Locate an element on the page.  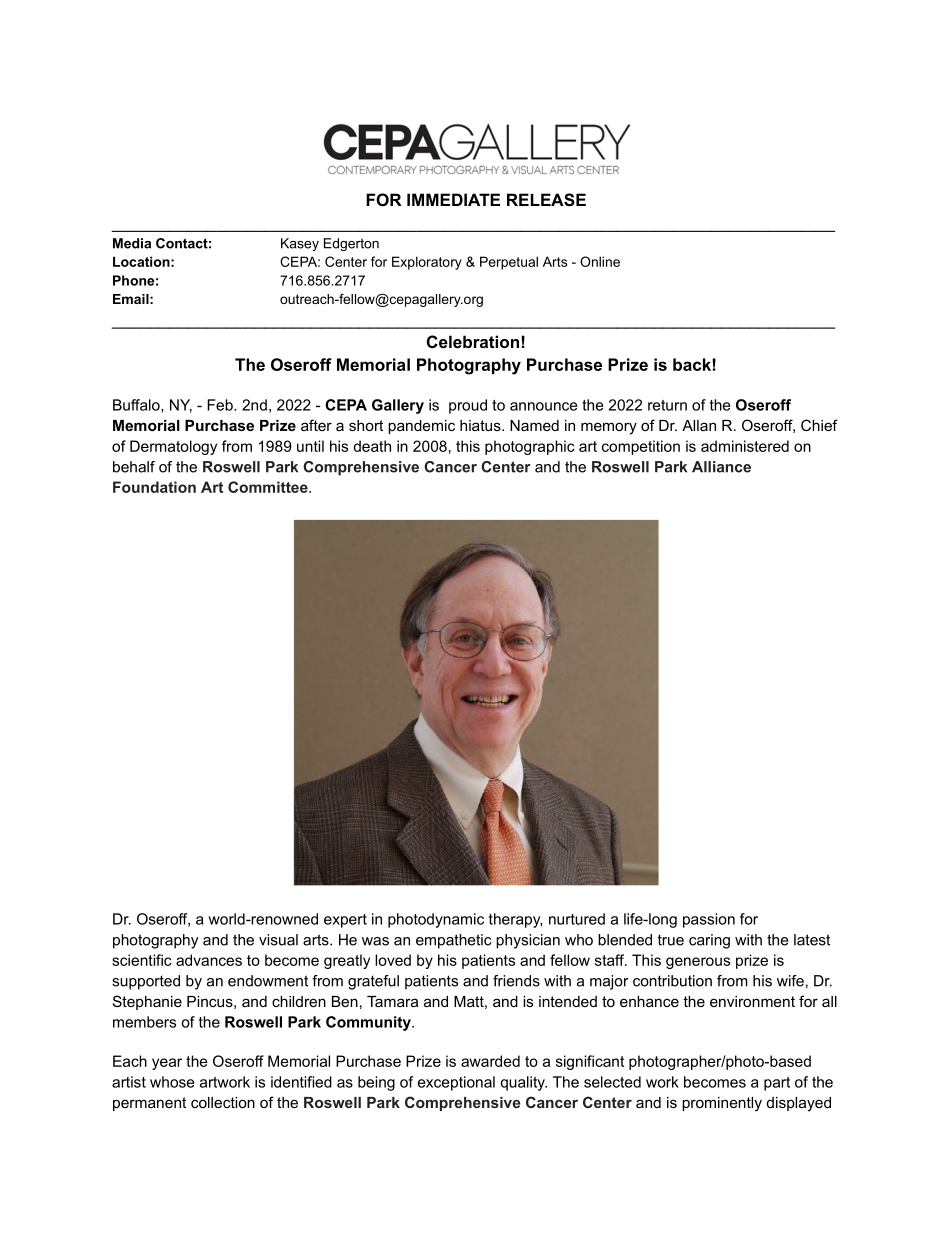
hiatus is located at coordinates (481, 425).
